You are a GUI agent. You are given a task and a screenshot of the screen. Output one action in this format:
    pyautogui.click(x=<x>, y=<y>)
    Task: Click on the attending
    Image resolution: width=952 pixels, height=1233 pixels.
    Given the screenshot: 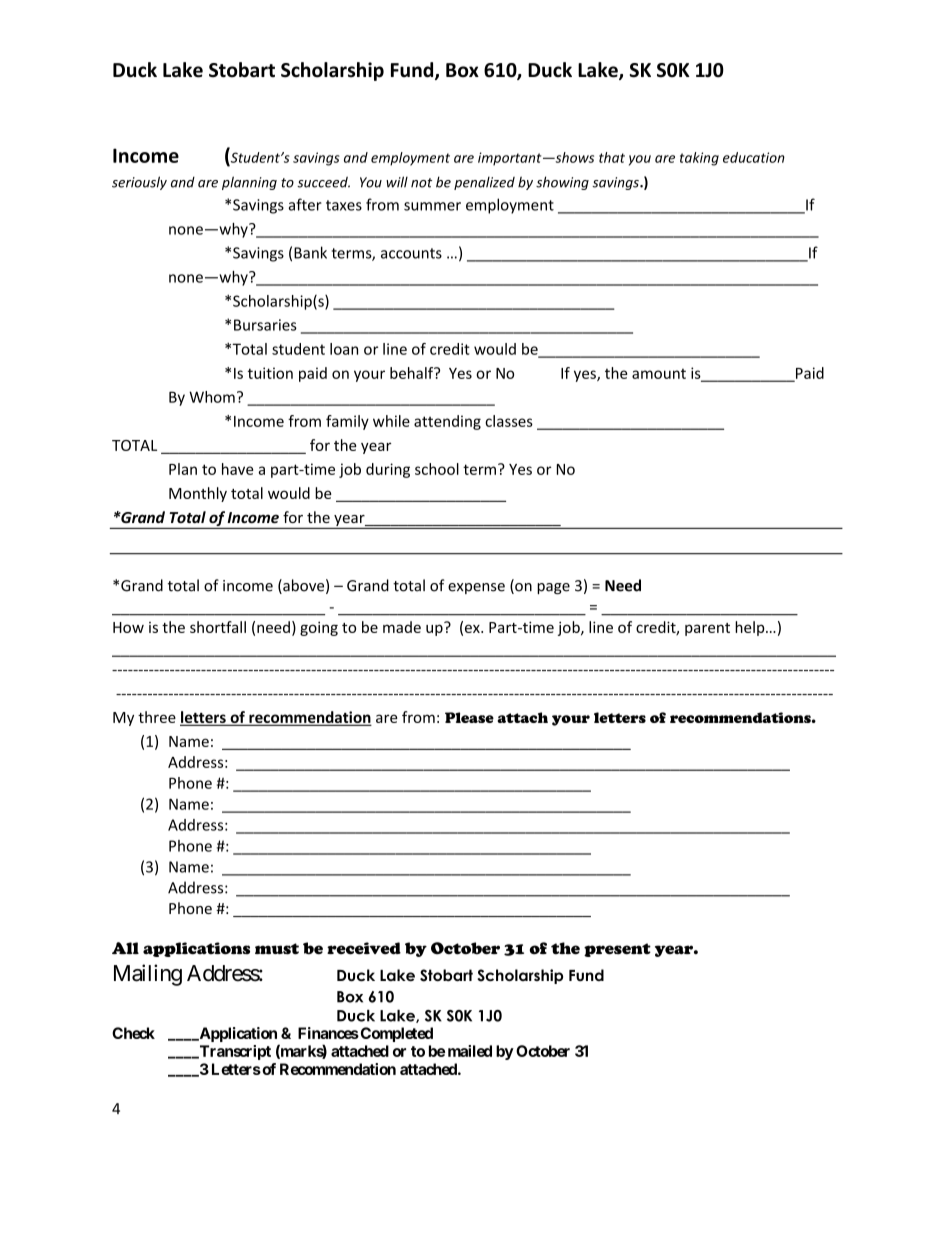 What is the action you would take?
    pyautogui.click(x=447, y=422)
